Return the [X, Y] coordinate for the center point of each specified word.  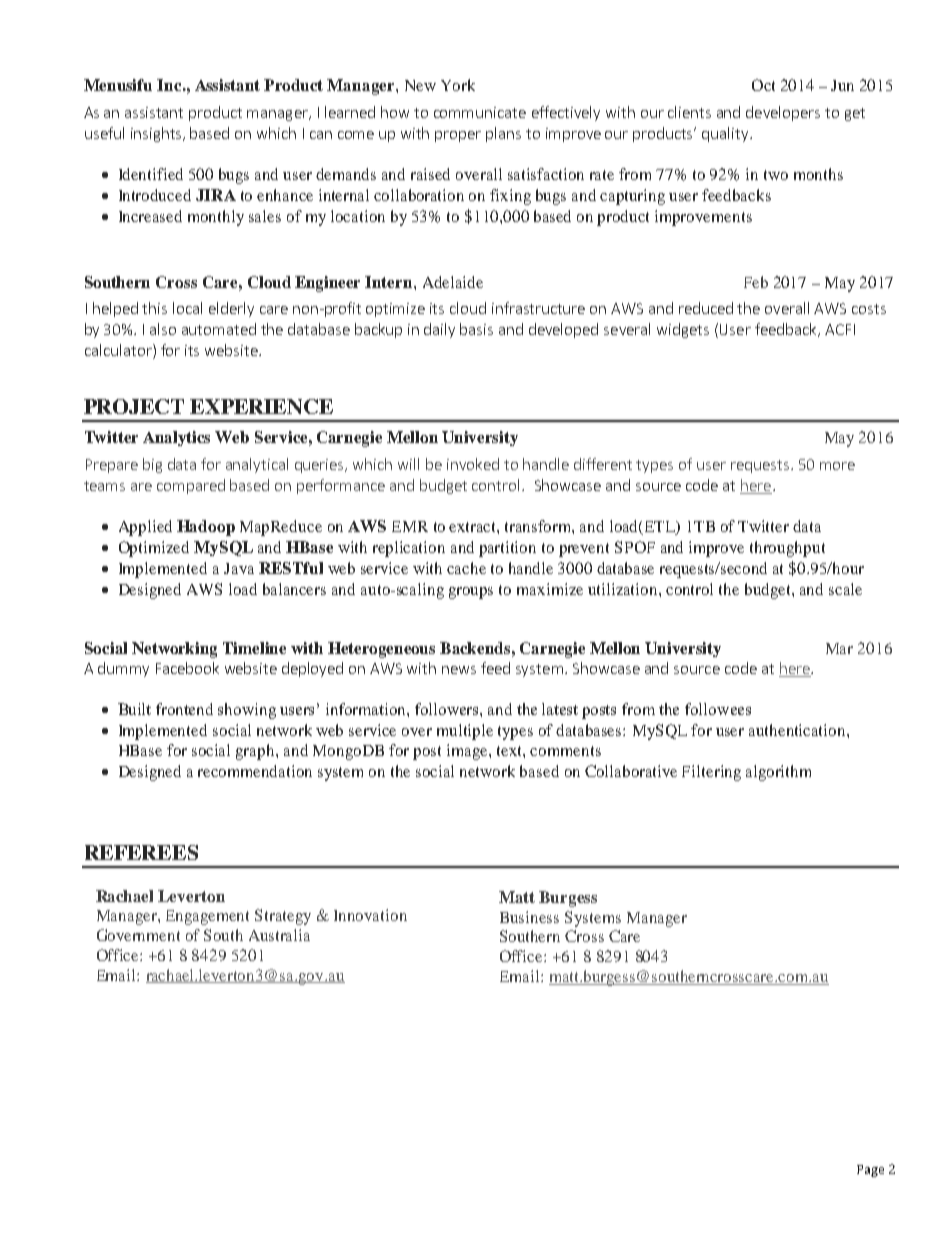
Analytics [176, 438]
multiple [465, 732]
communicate [480, 112]
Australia [279, 935]
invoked [473, 464]
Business [529, 917]
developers [783, 113]
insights [157, 134]
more [837, 466]
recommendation [255, 771]
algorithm [778, 773]
